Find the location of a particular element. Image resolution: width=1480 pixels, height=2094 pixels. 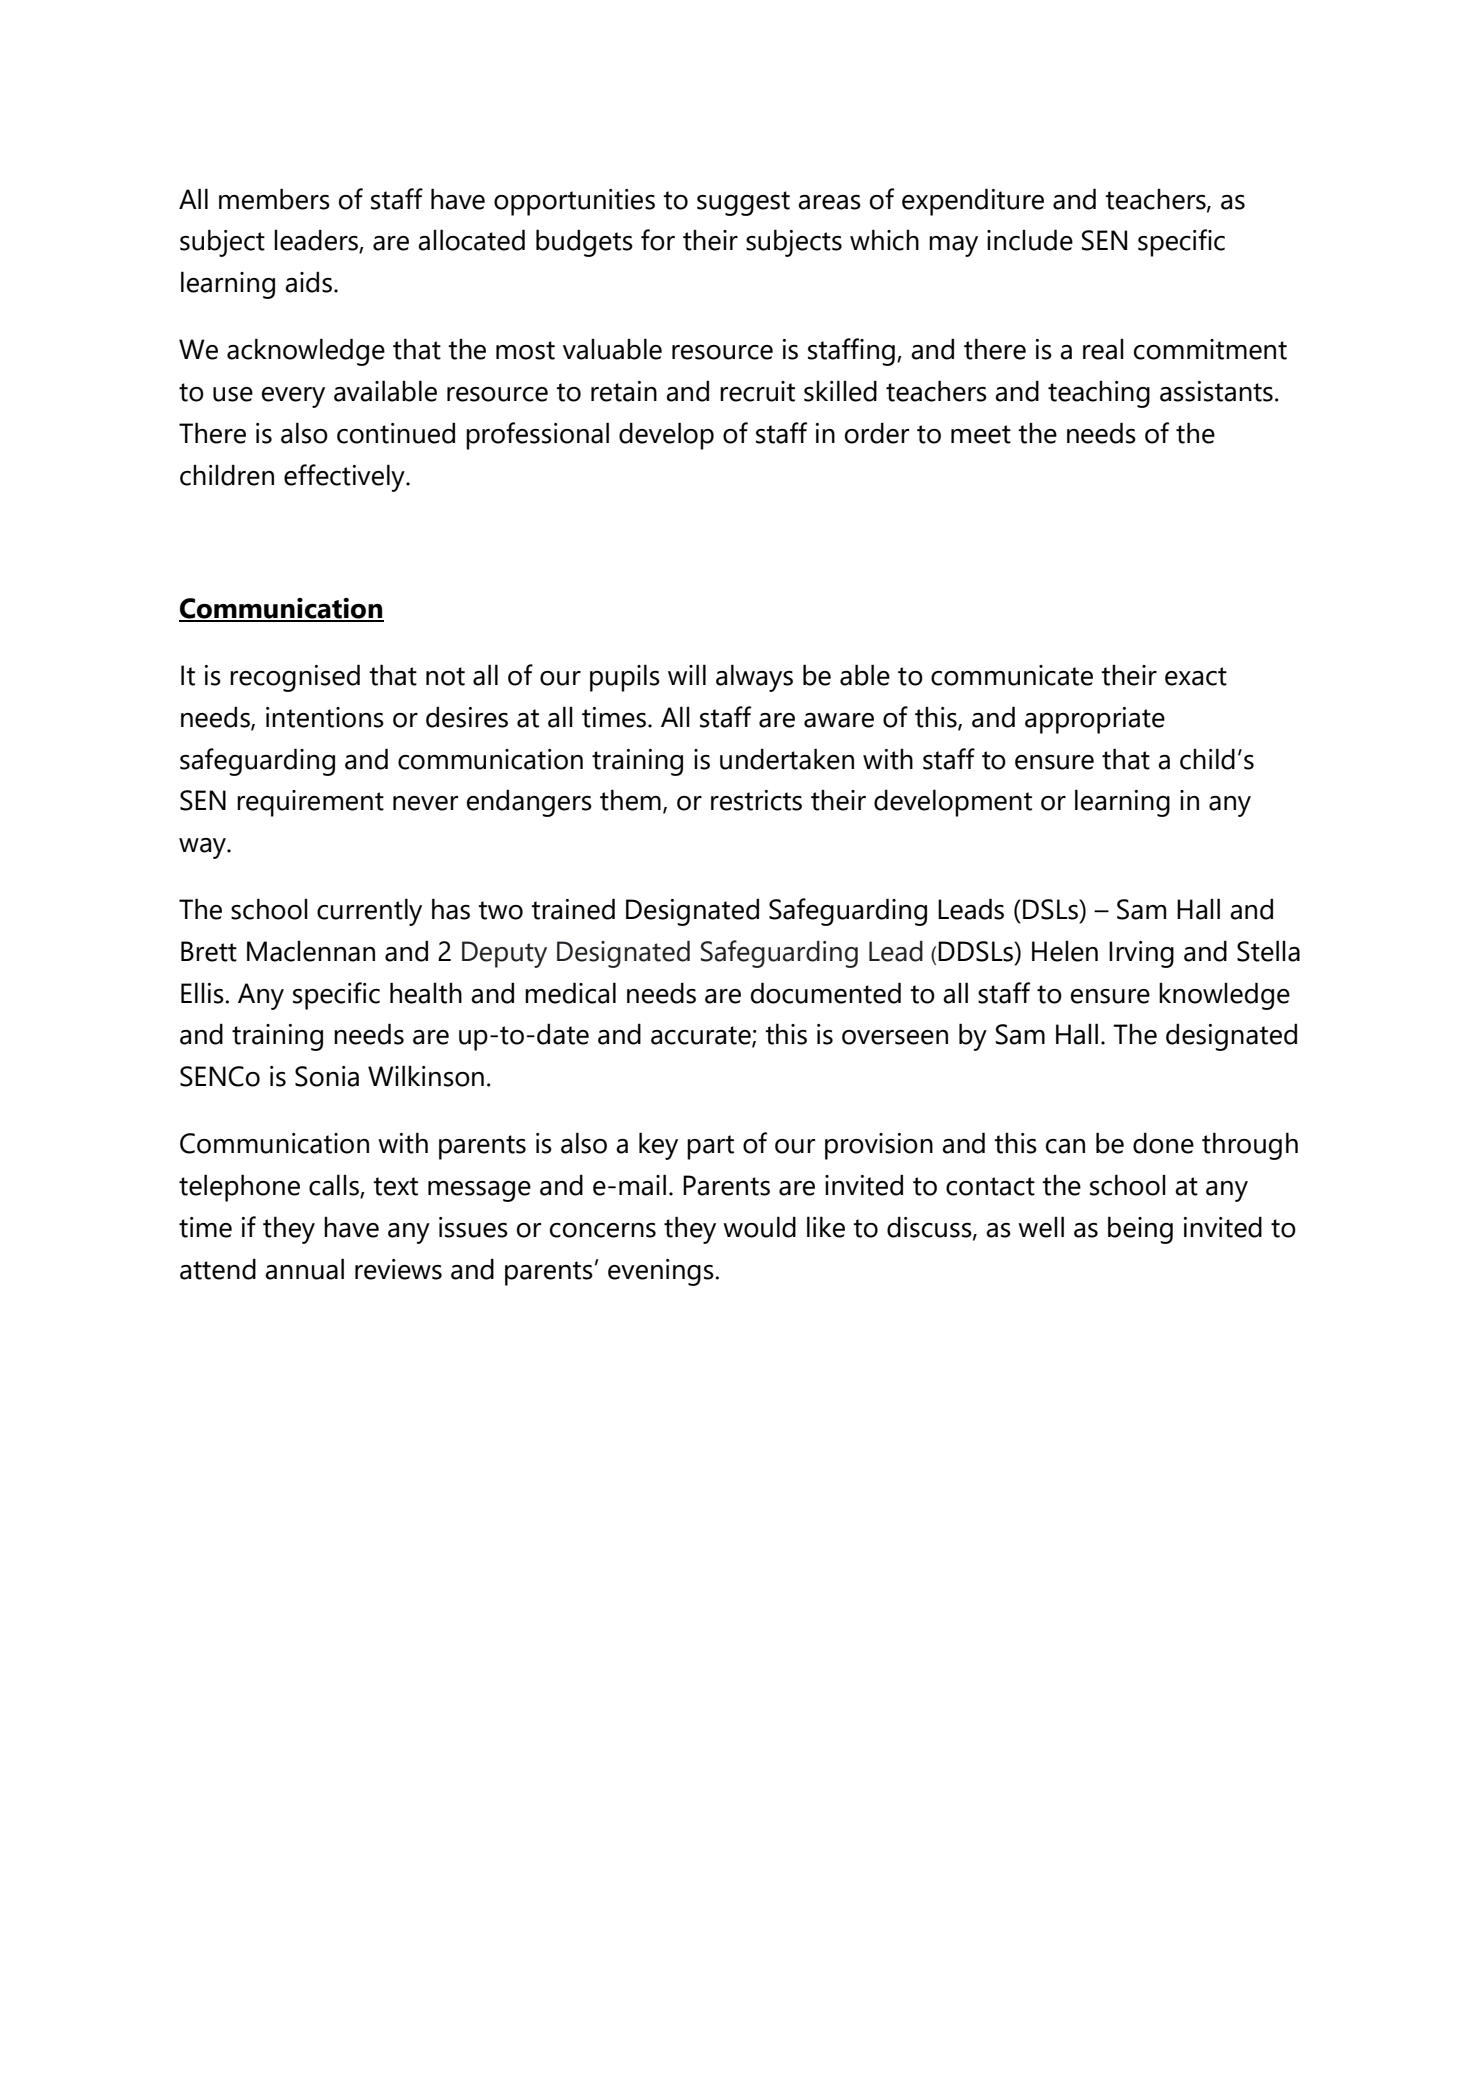

being is located at coordinates (1140, 1230).
